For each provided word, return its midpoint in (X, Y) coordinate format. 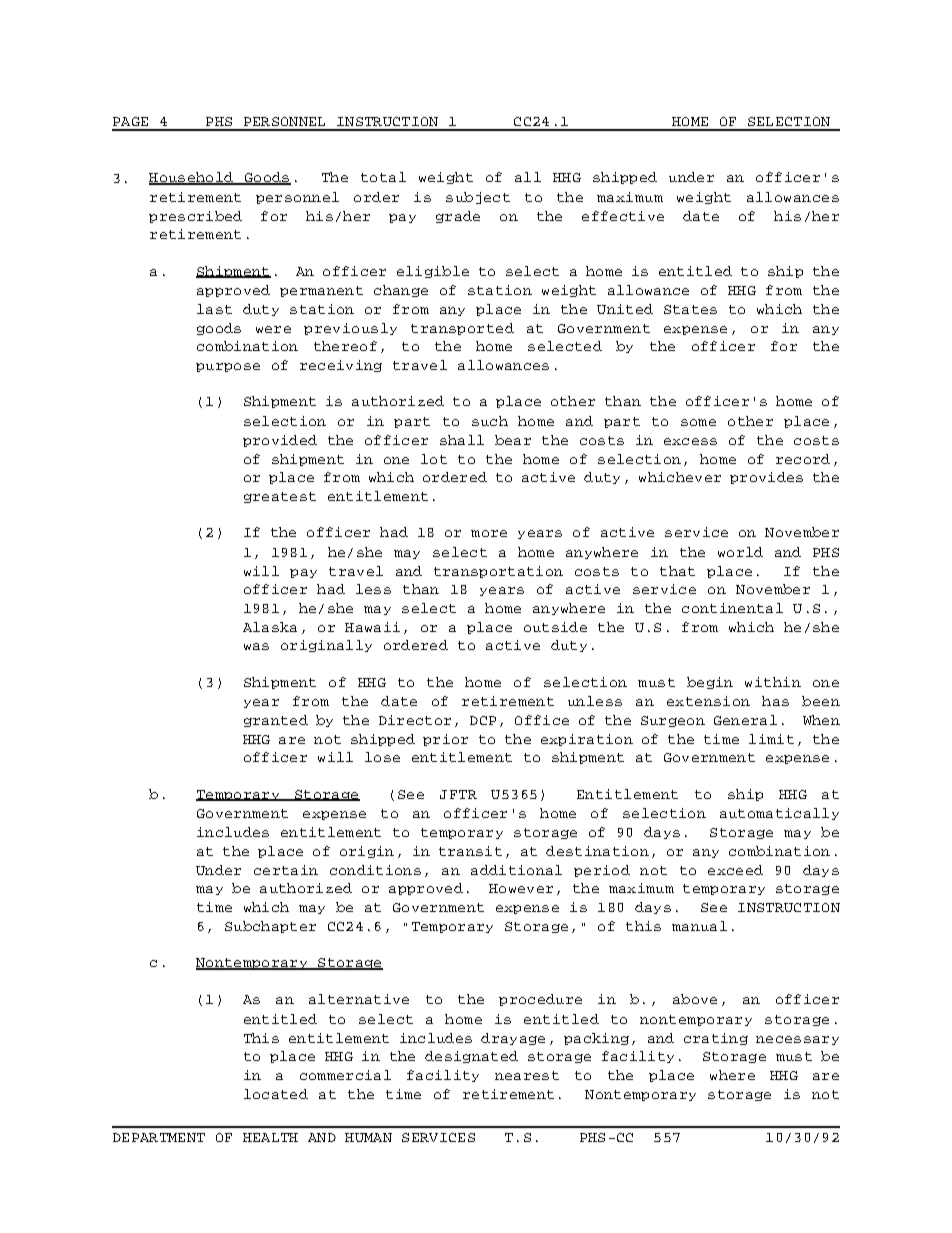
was (256, 646)
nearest (527, 1075)
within (773, 682)
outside (555, 627)
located (276, 1094)
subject (478, 198)
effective (623, 216)
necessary (797, 1040)
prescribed (195, 217)
